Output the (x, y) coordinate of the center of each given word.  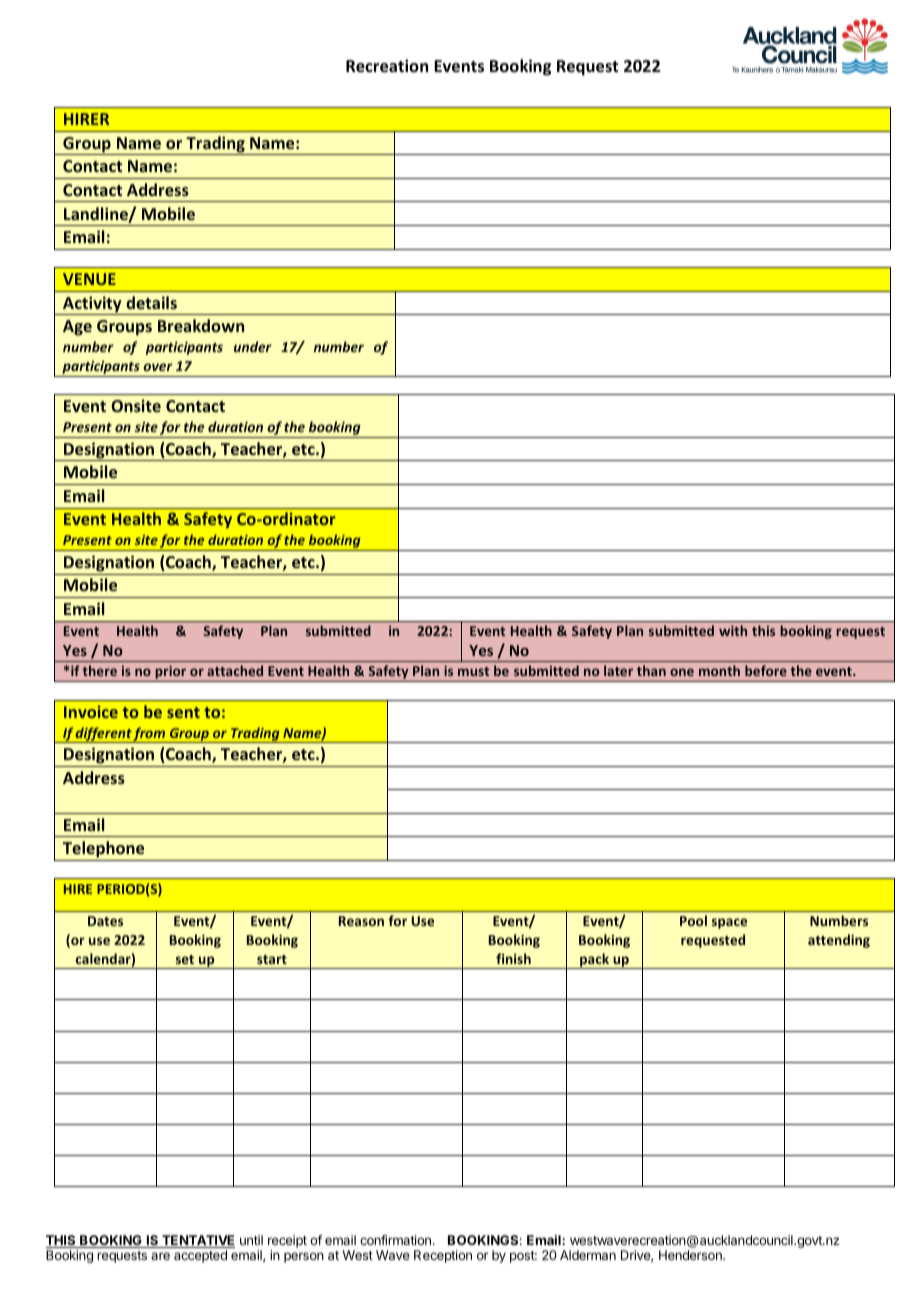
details (151, 302)
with (733, 630)
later (618, 670)
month (719, 670)
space (729, 923)
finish (513, 958)
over (158, 367)
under (253, 346)
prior (171, 673)
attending (839, 941)
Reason (361, 921)
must (473, 671)
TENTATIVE (197, 1241)
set (185, 959)
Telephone (103, 849)
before (766, 670)
